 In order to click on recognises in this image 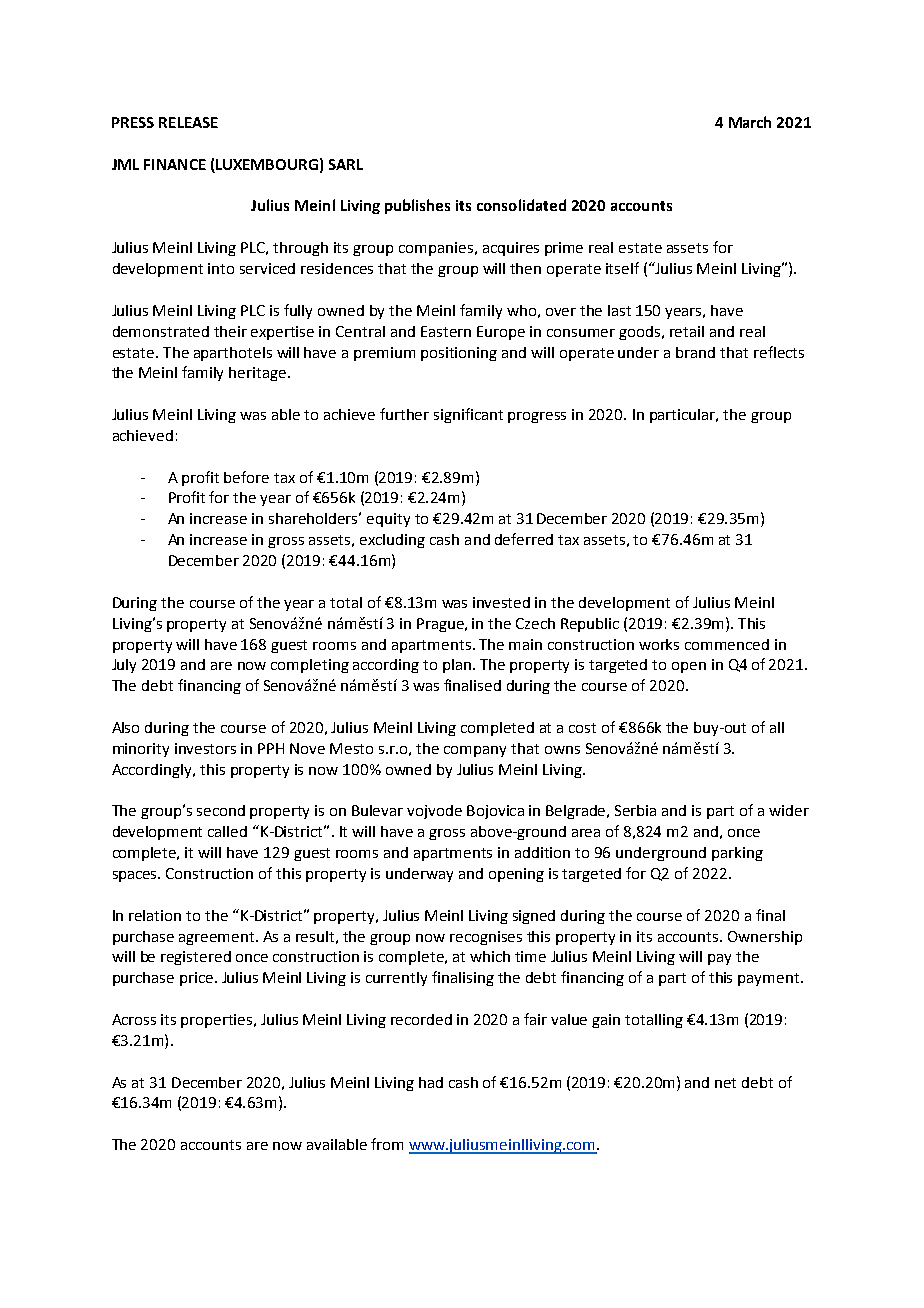, I will do `click(486, 938)`.
